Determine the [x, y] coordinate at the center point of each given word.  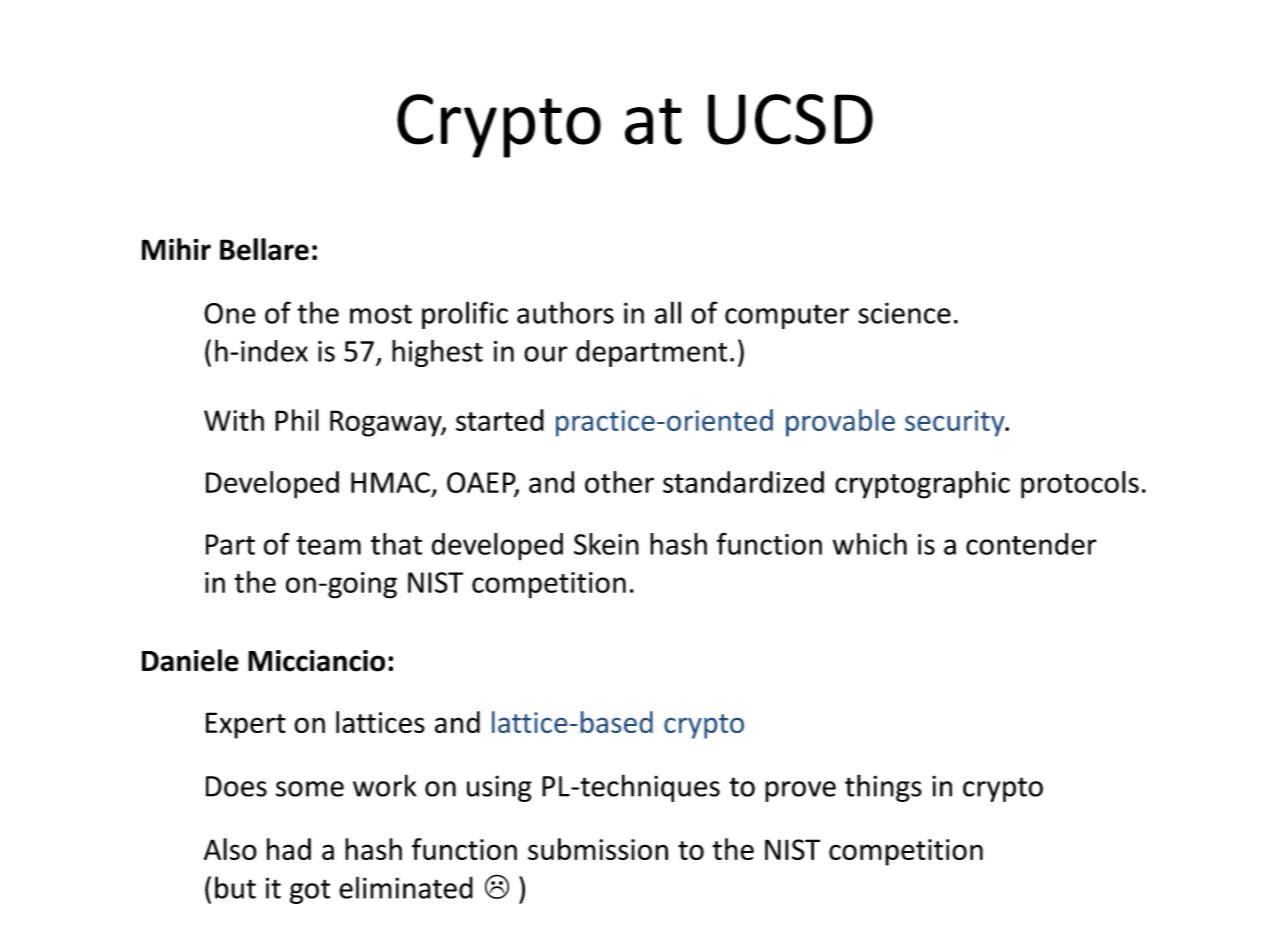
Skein [606, 544]
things [883, 788]
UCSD [790, 119]
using [499, 788]
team [329, 545]
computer [787, 316]
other [619, 482]
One [230, 313]
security [956, 423]
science [904, 313]
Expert [246, 725]
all [668, 312]
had [289, 849]
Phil [297, 420]
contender [1031, 544]
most [381, 314]
